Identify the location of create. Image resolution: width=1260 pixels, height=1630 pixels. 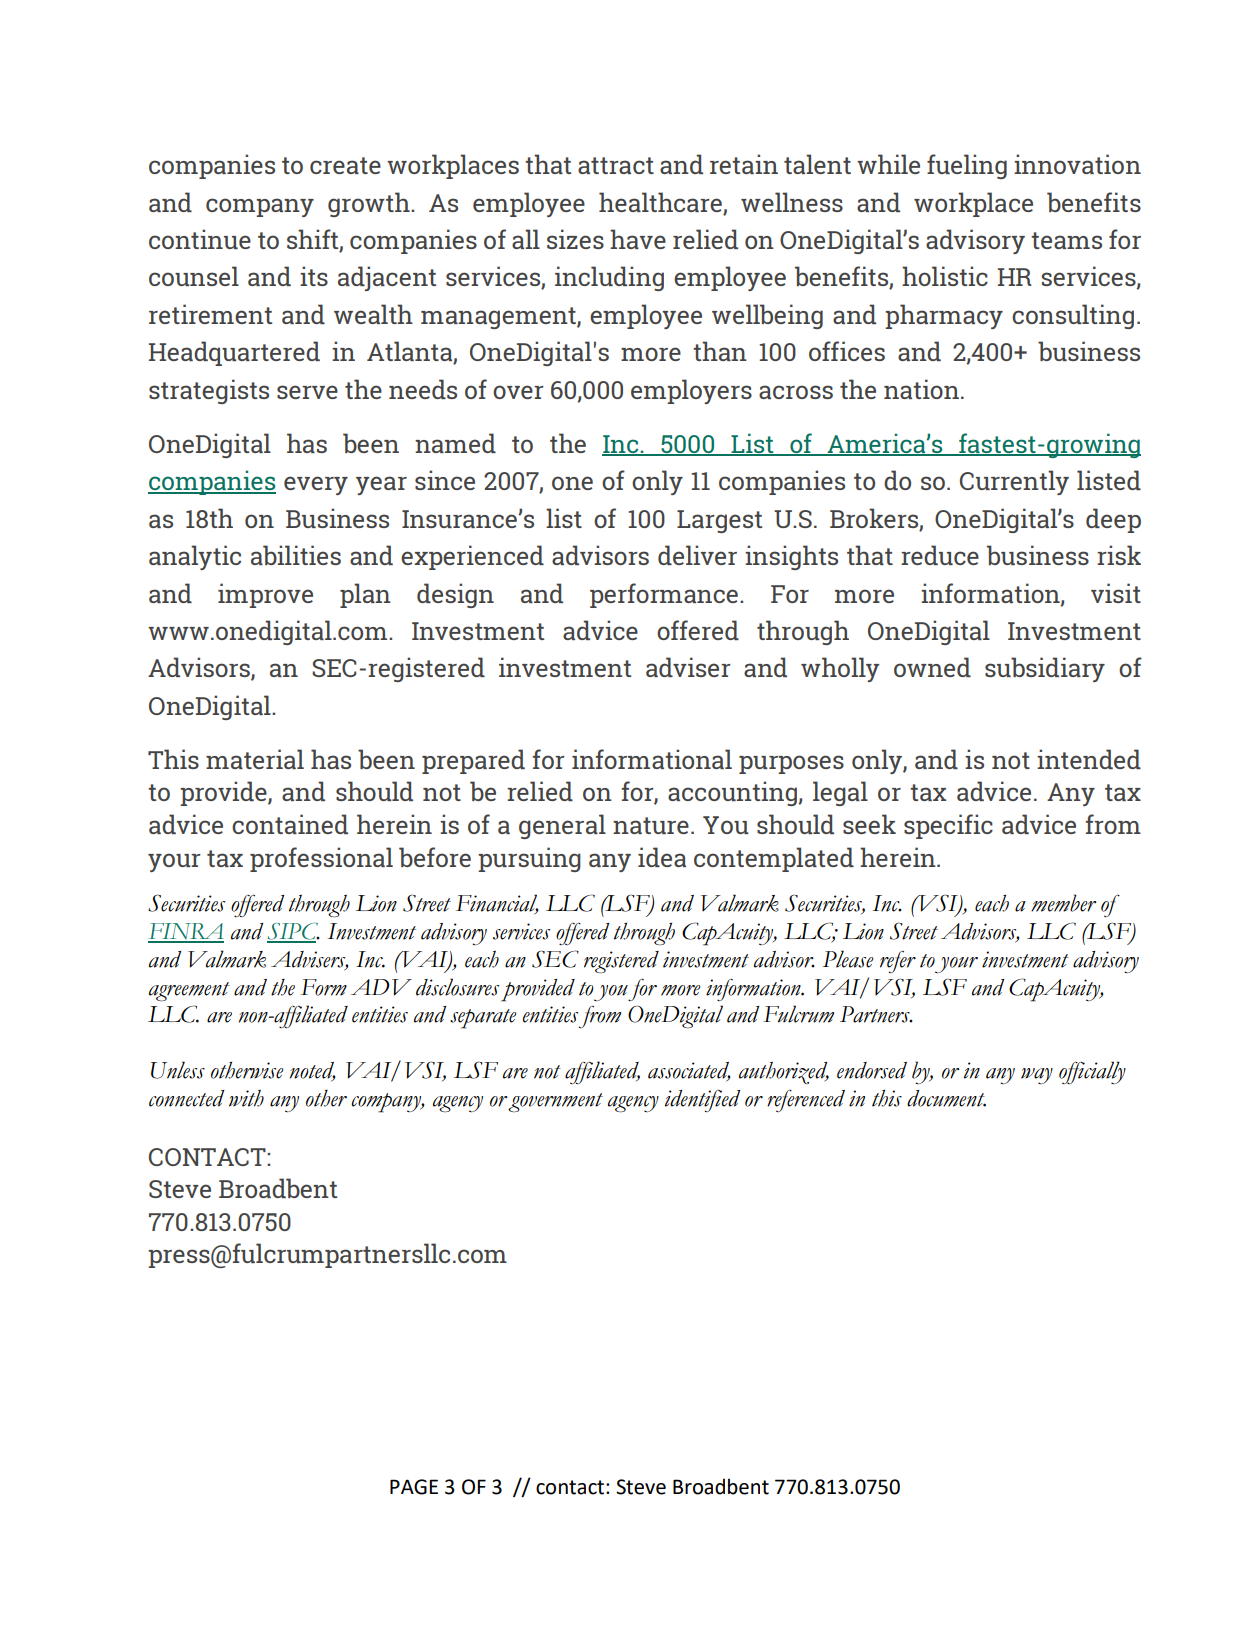
(345, 165).
